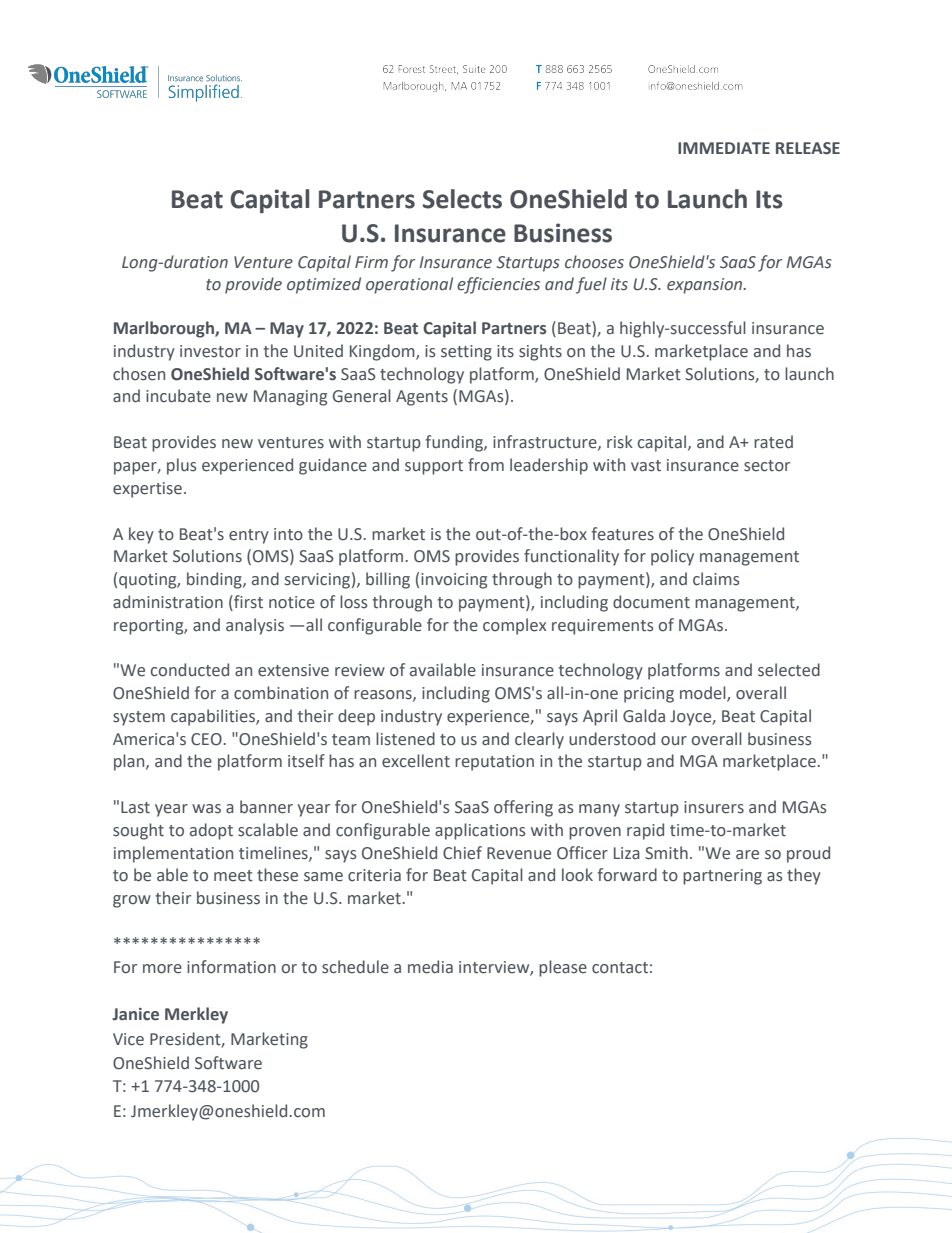 The height and width of the screenshot is (1233, 952). I want to click on optimized, so click(324, 285).
